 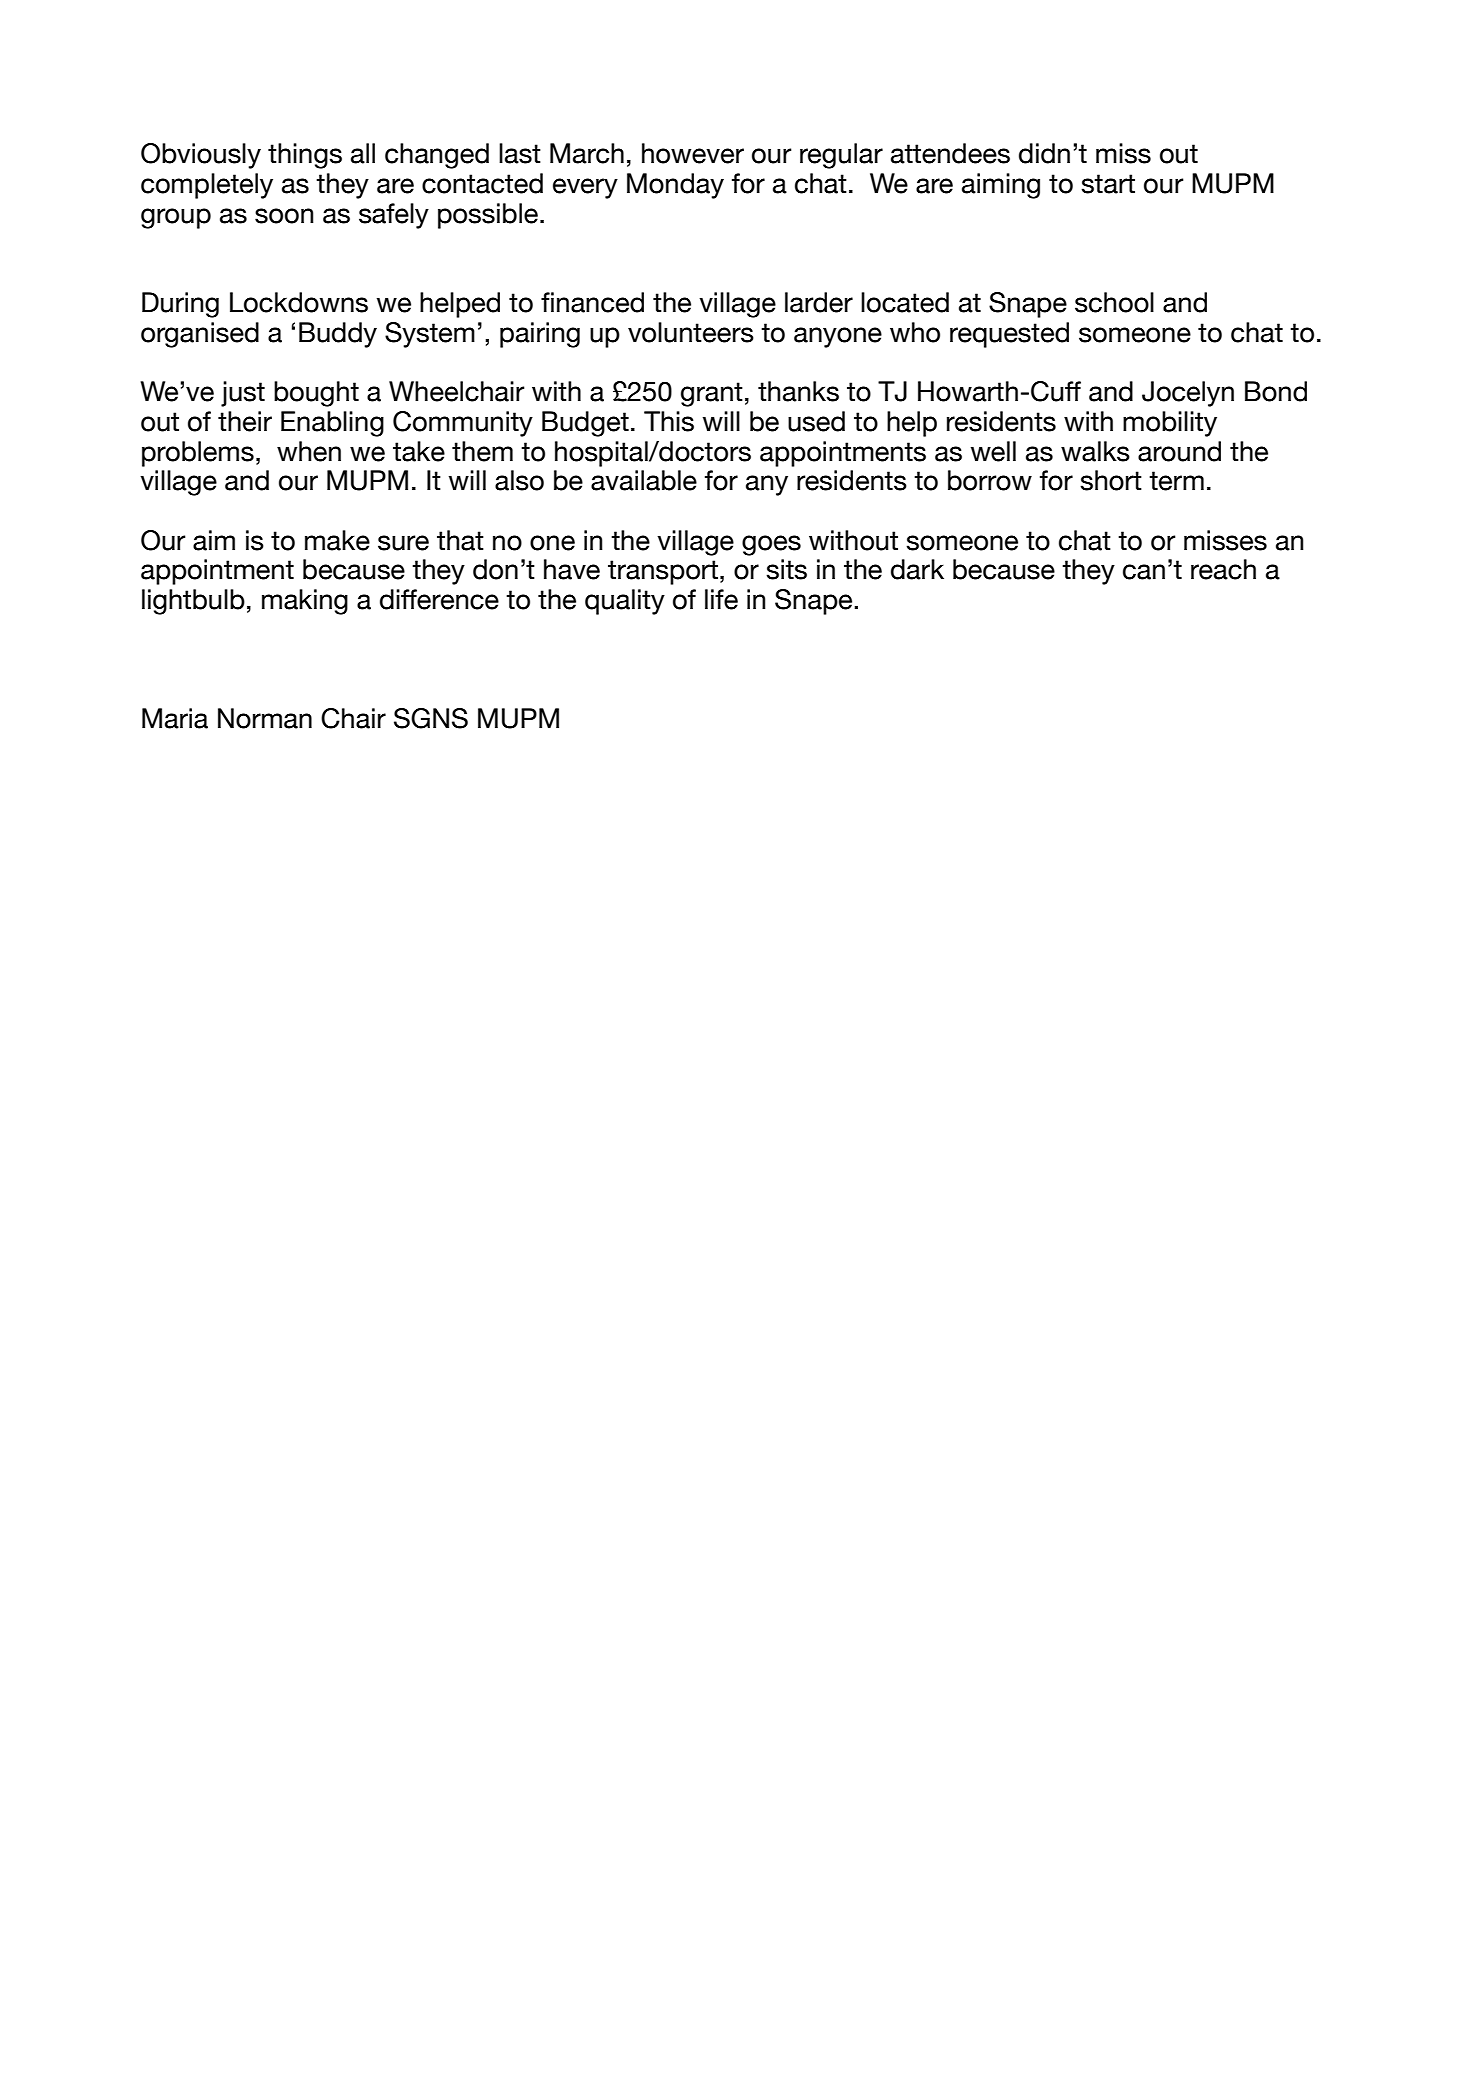 I want to click on life, so click(x=721, y=599).
